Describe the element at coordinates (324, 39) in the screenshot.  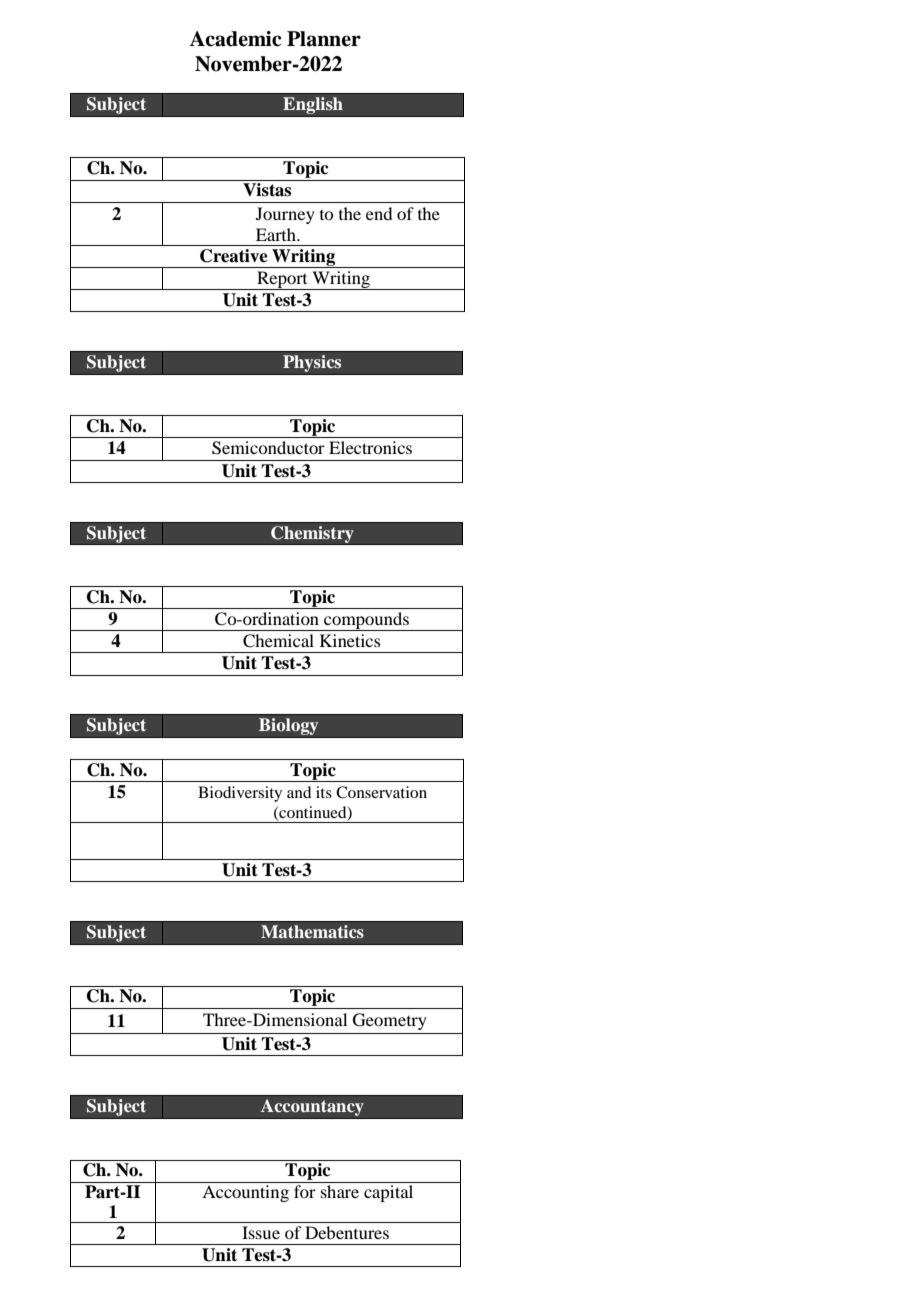
I see `Planner` at that location.
